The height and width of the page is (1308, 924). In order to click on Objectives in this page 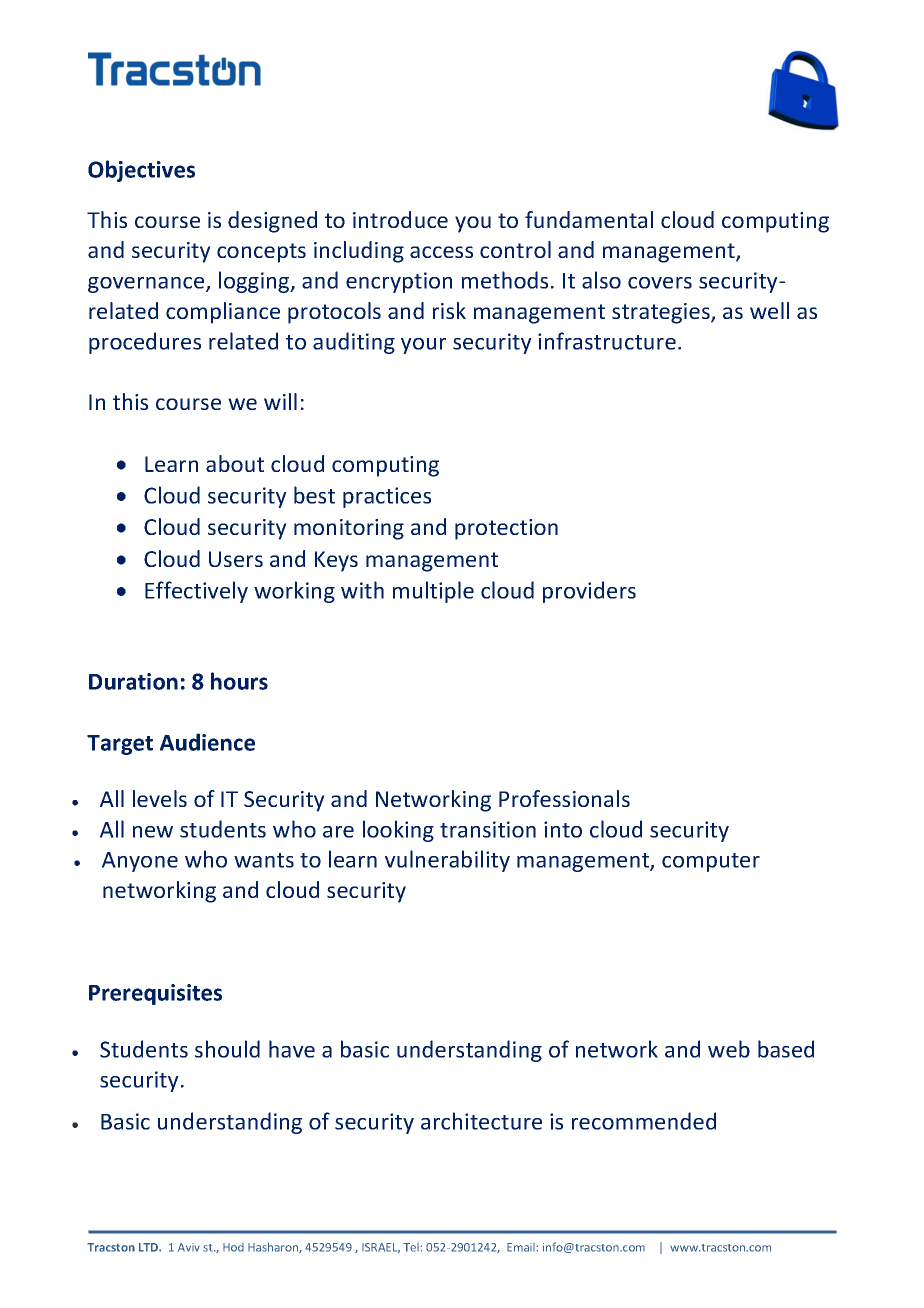, I will do `click(141, 171)`.
